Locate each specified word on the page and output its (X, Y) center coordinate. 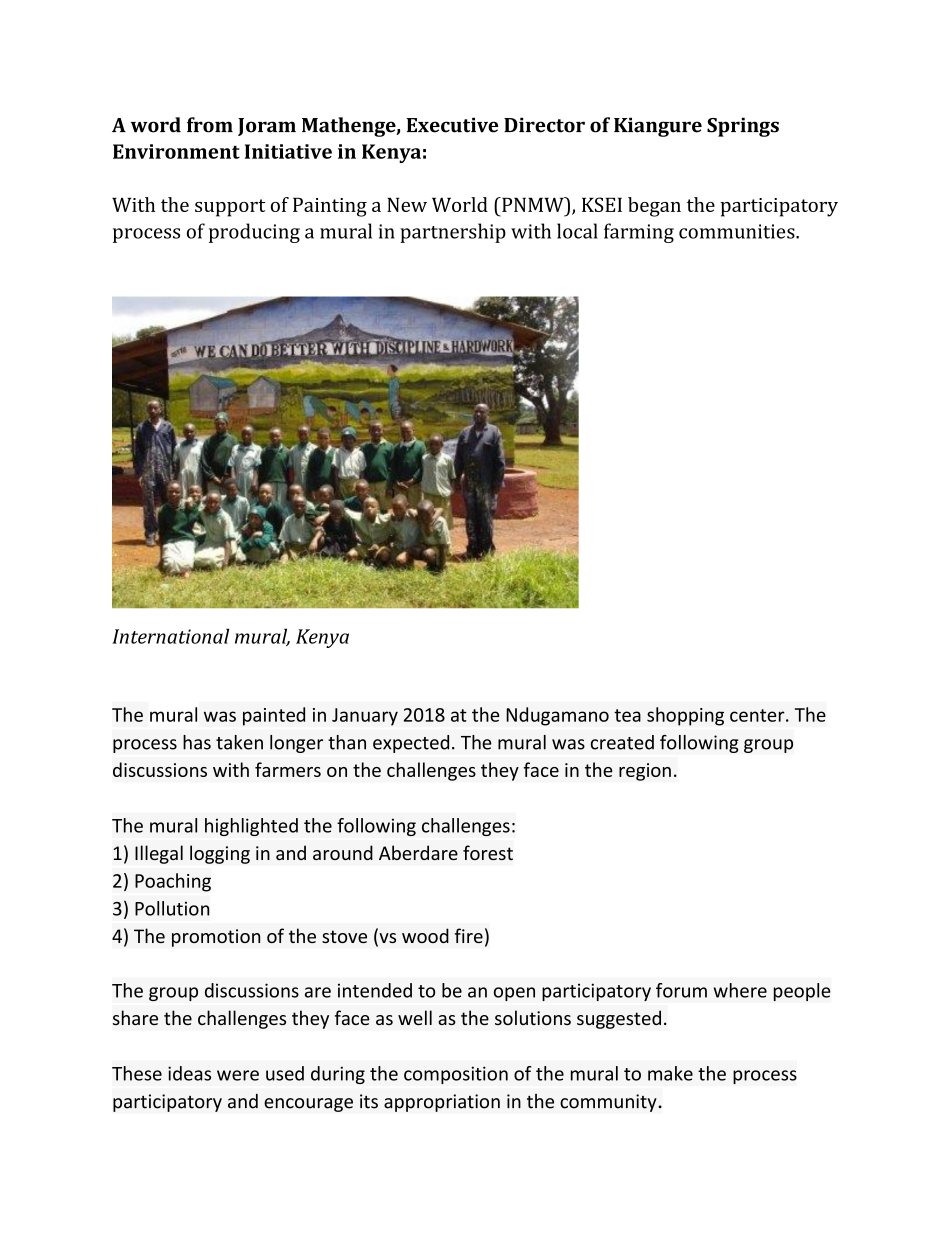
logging (220, 854)
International (170, 636)
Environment (176, 151)
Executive (453, 125)
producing (254, 233)
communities (738, 231)
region (645, 772)
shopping (685, 716)
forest (488, 852)
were (238, 1075)
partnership (453, 233)
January (365, 717)
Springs (743, 127)
